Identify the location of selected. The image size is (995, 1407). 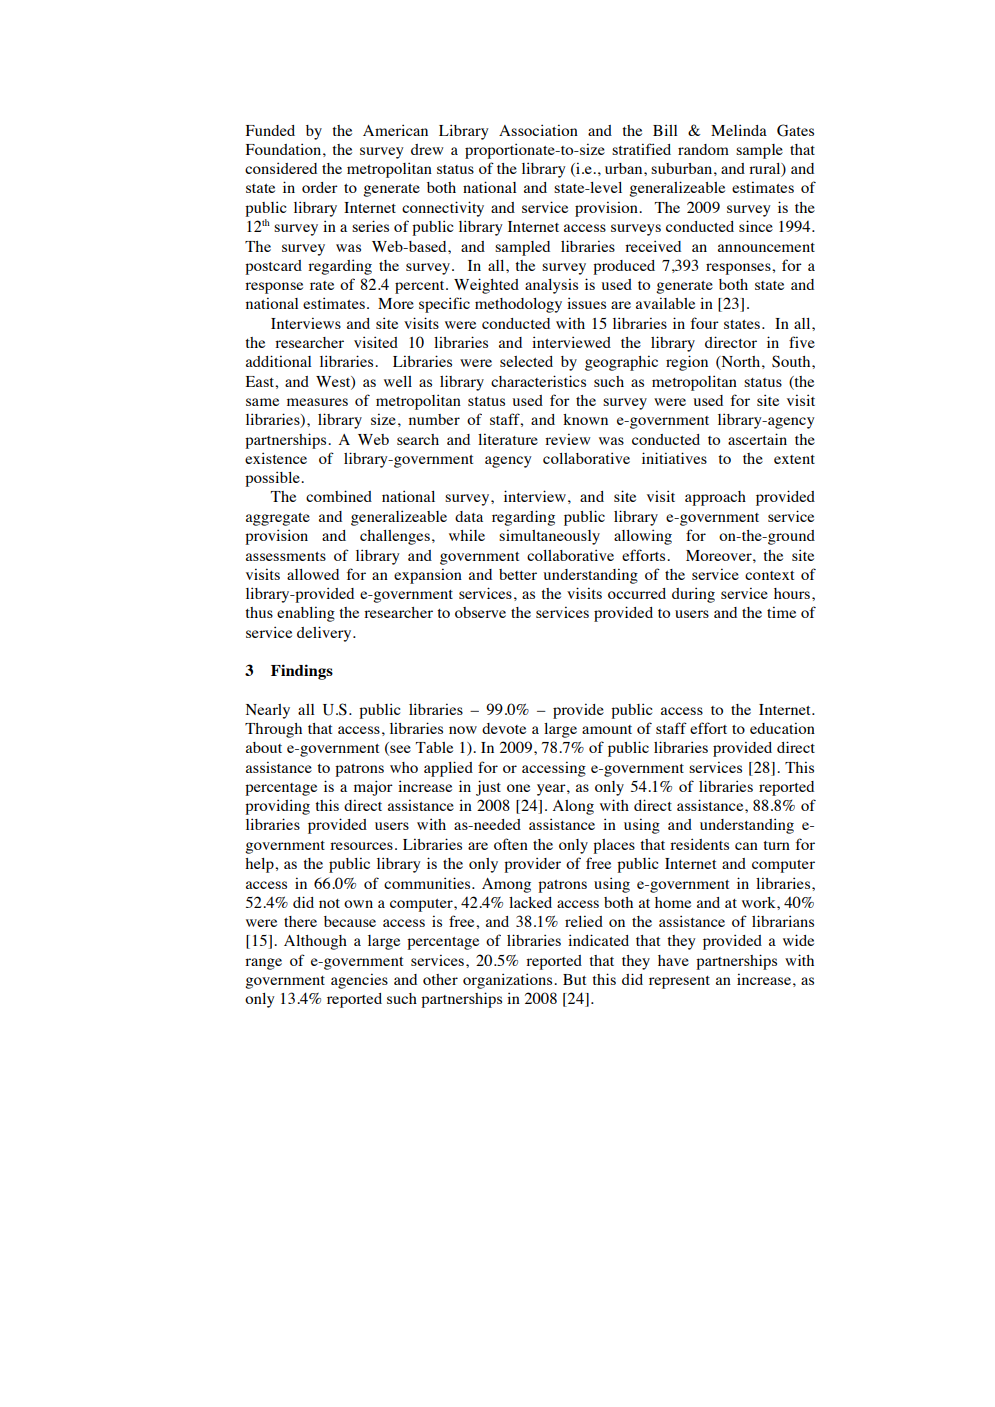
(526, 361).
